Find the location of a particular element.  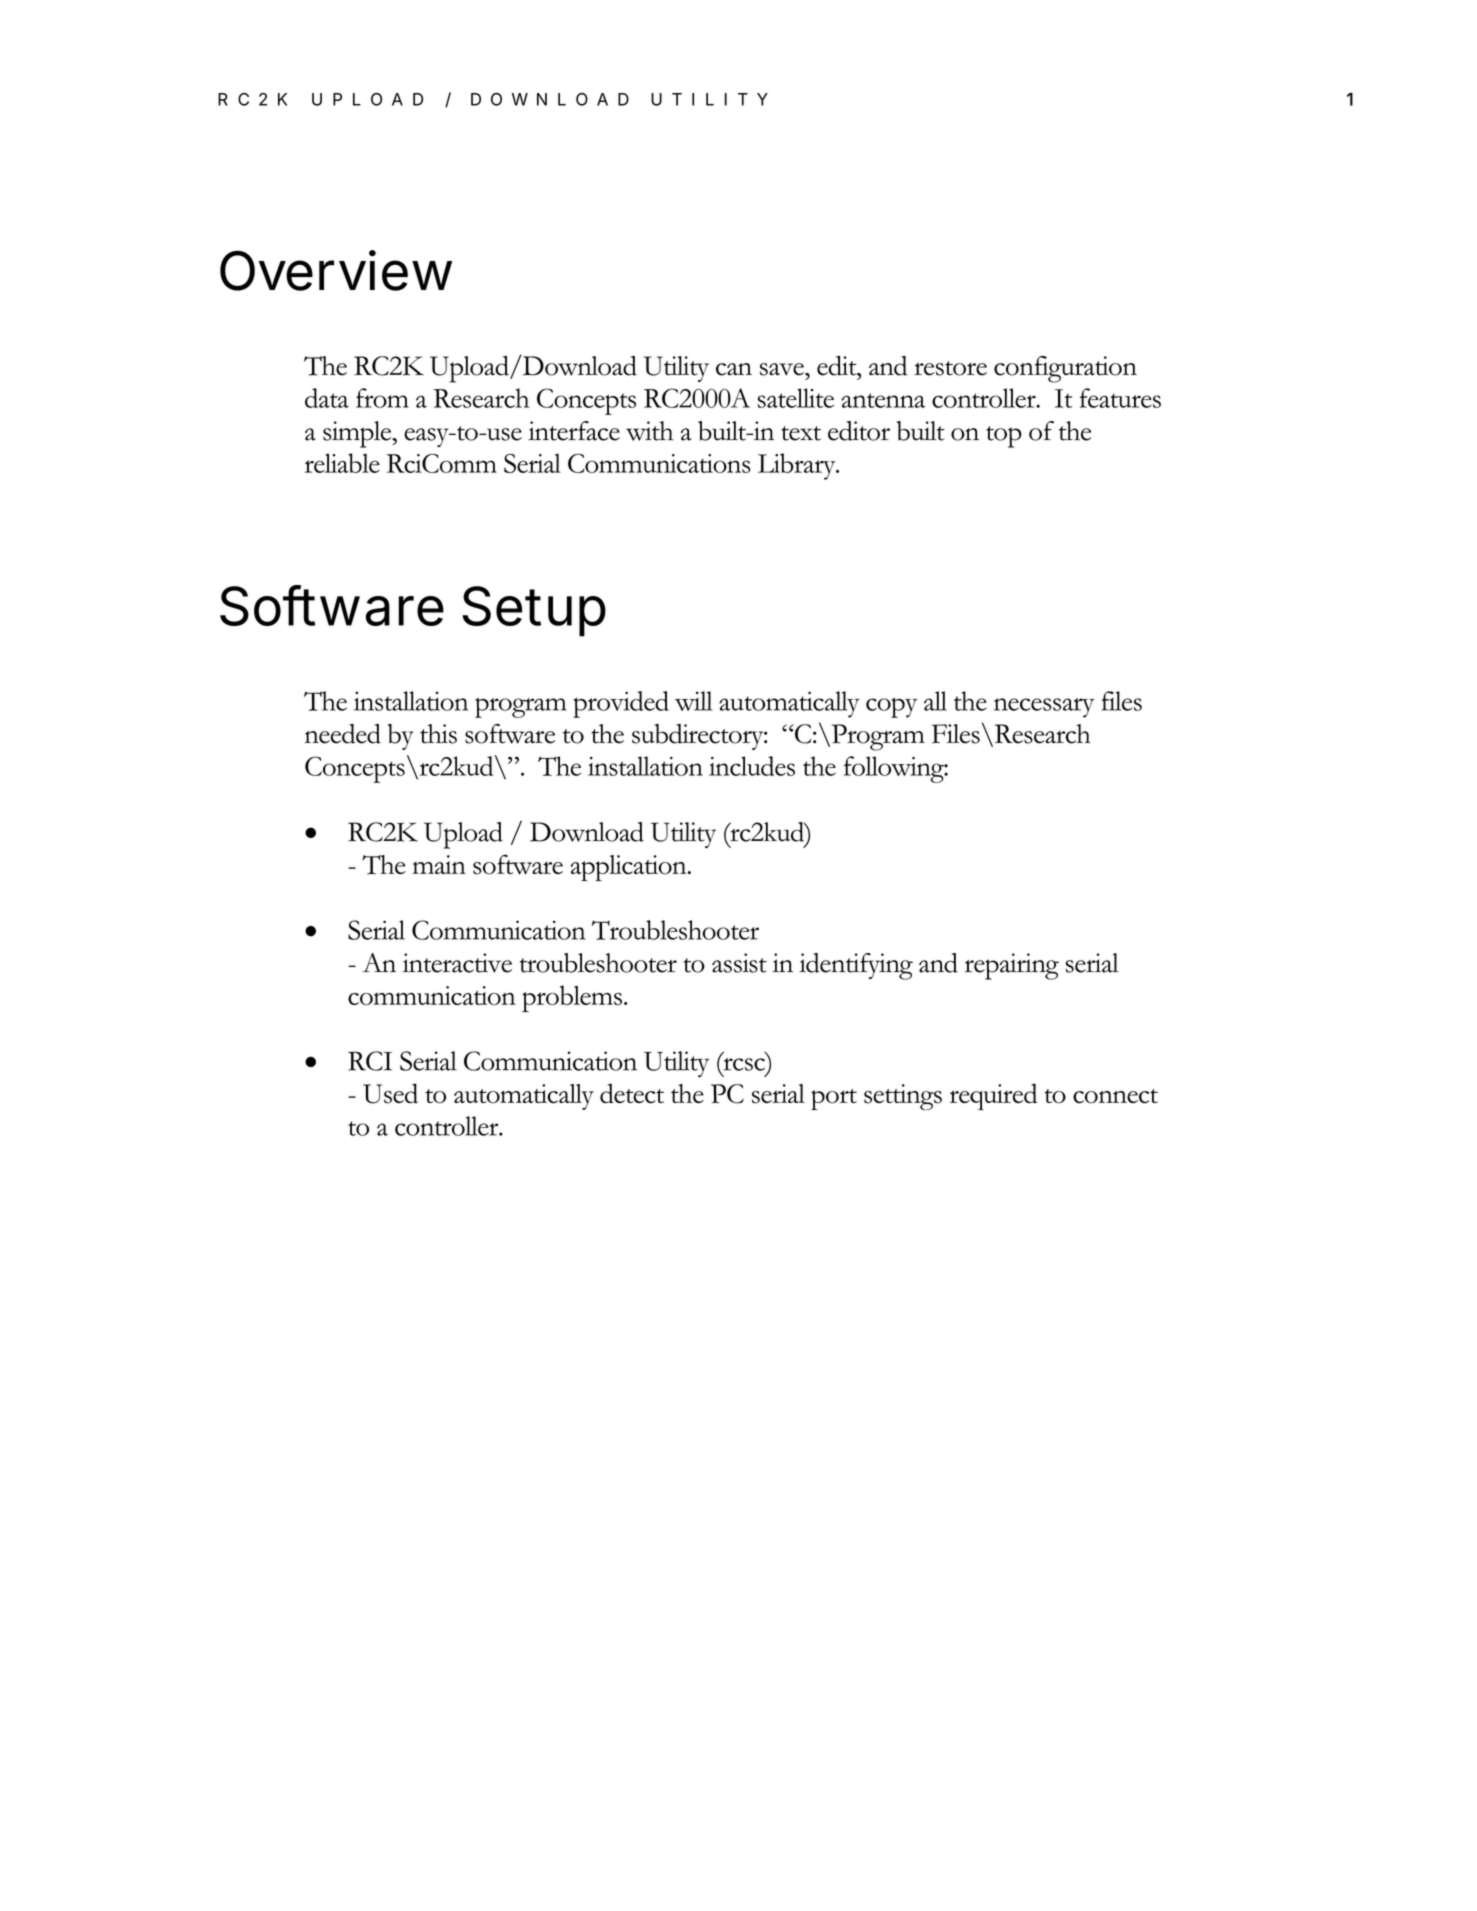

will is located at coordinates (693, 701).
